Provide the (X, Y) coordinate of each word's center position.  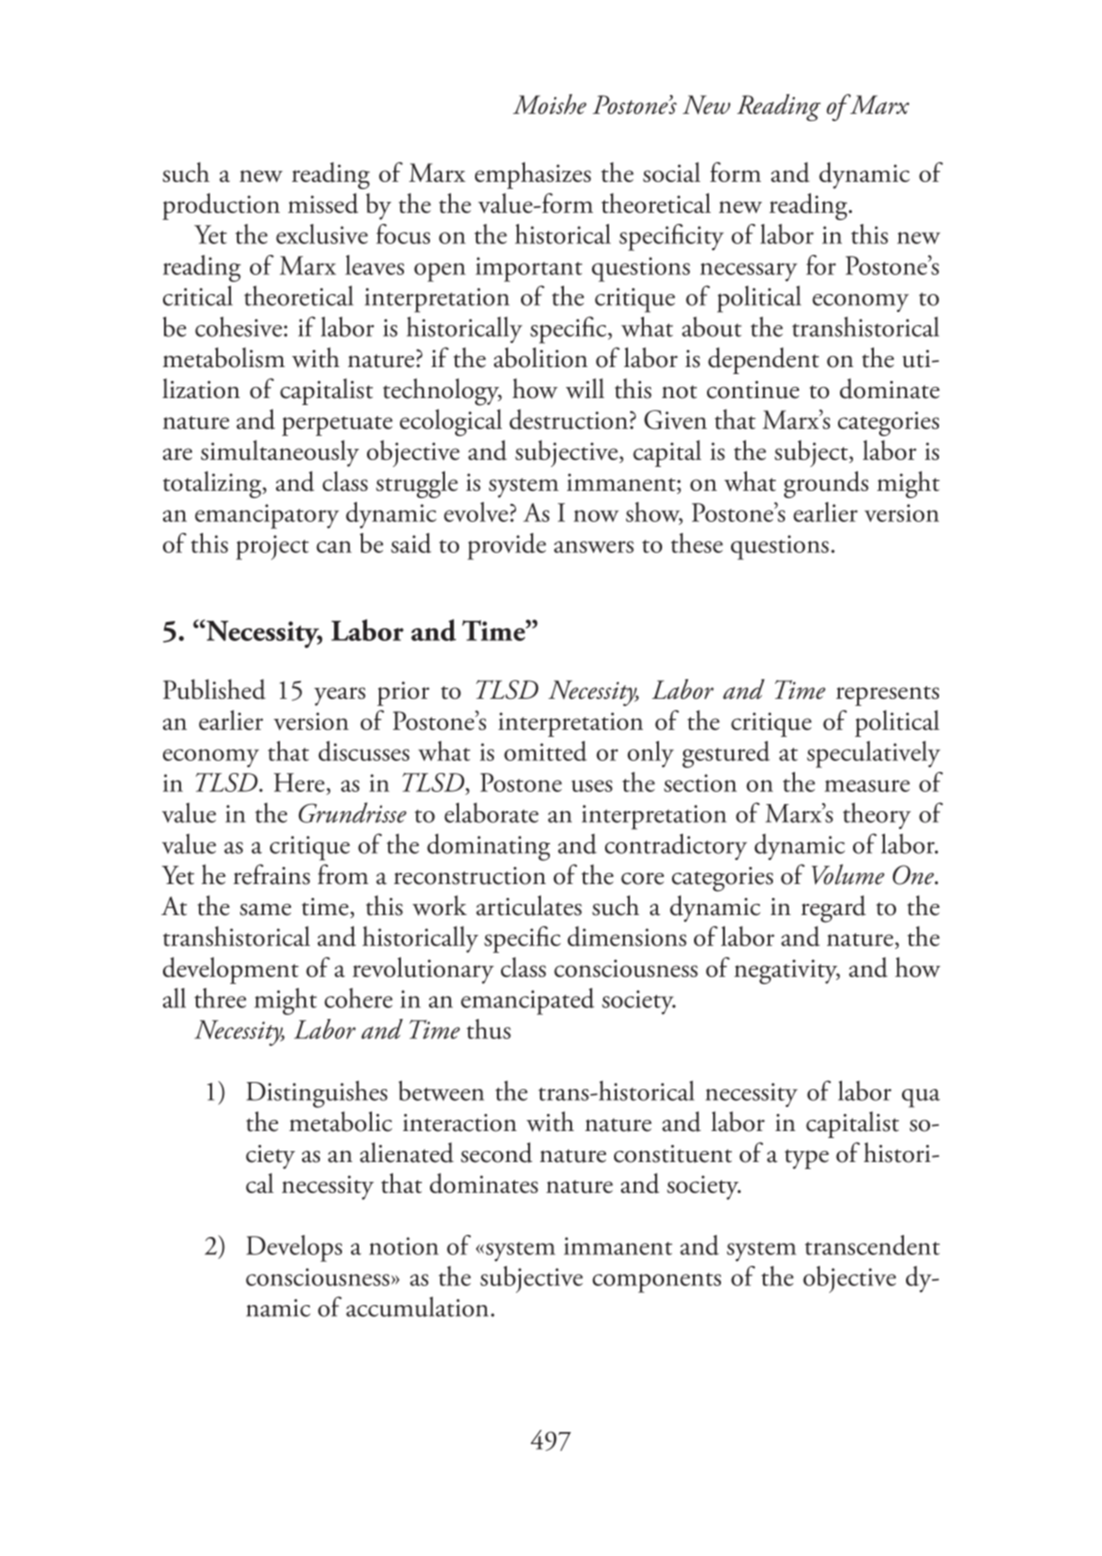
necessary (748, 272)
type (807, 1159)
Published (214, 689)
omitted (545, 751)
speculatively (873, 754)
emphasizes (533, 175)
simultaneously (280, 453)
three (220, 998)
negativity (787, 971)
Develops (294, 1248)
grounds (826, 484)
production (221, 206)
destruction (568, 419)
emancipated (527, 1001)
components (656, 1283)
